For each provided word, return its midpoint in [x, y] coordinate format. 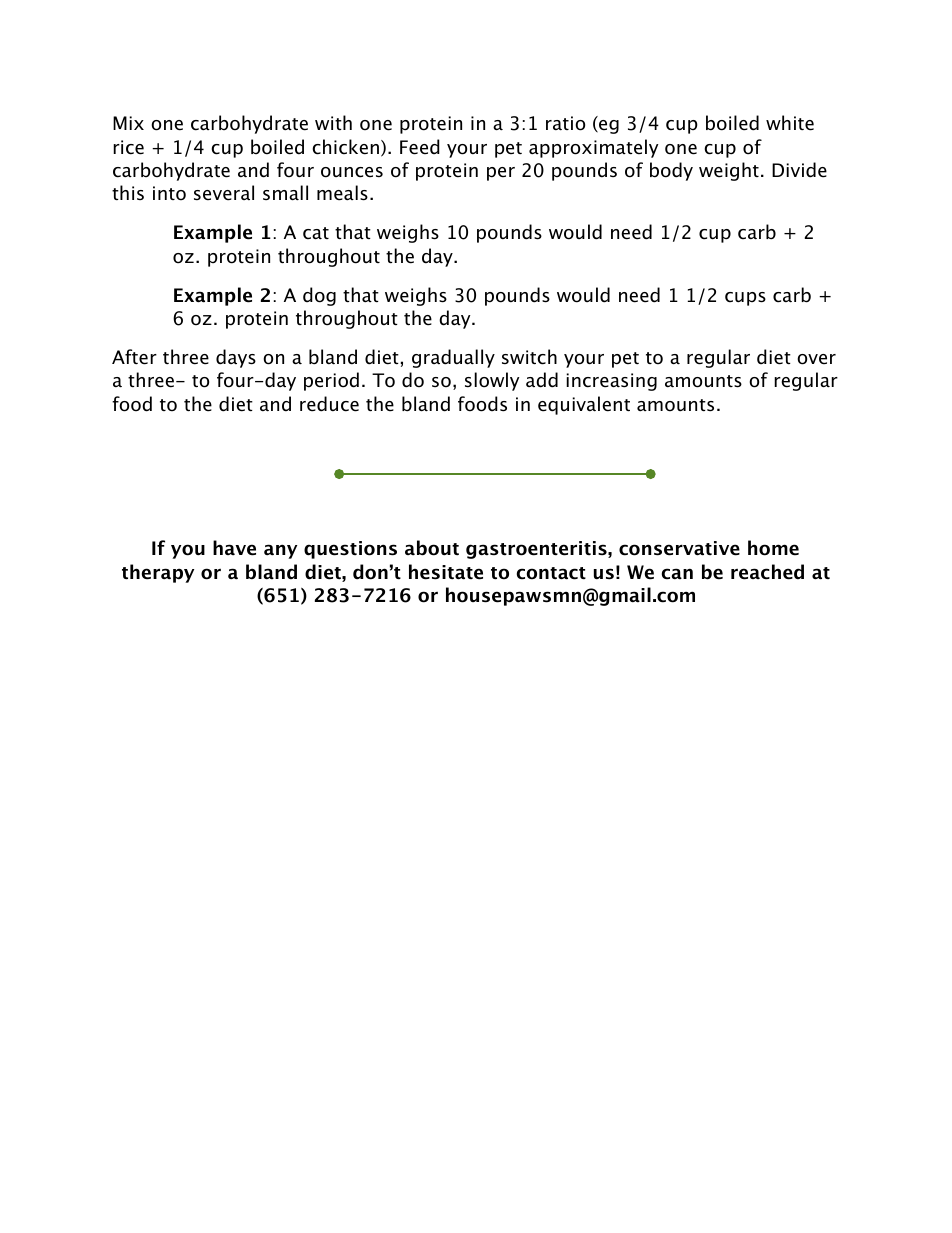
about [432, 548]
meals [342, 193]
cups [745, 299]
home [773, 548]
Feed [420, 147]
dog [319, 296]
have [234, 548]
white [790, 123]
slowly [492, 381]
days [236, 358]
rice [128, 147]
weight [729, 171]
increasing [611, 382]
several [224, 193]
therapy [158, 573]
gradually [453, 358]
